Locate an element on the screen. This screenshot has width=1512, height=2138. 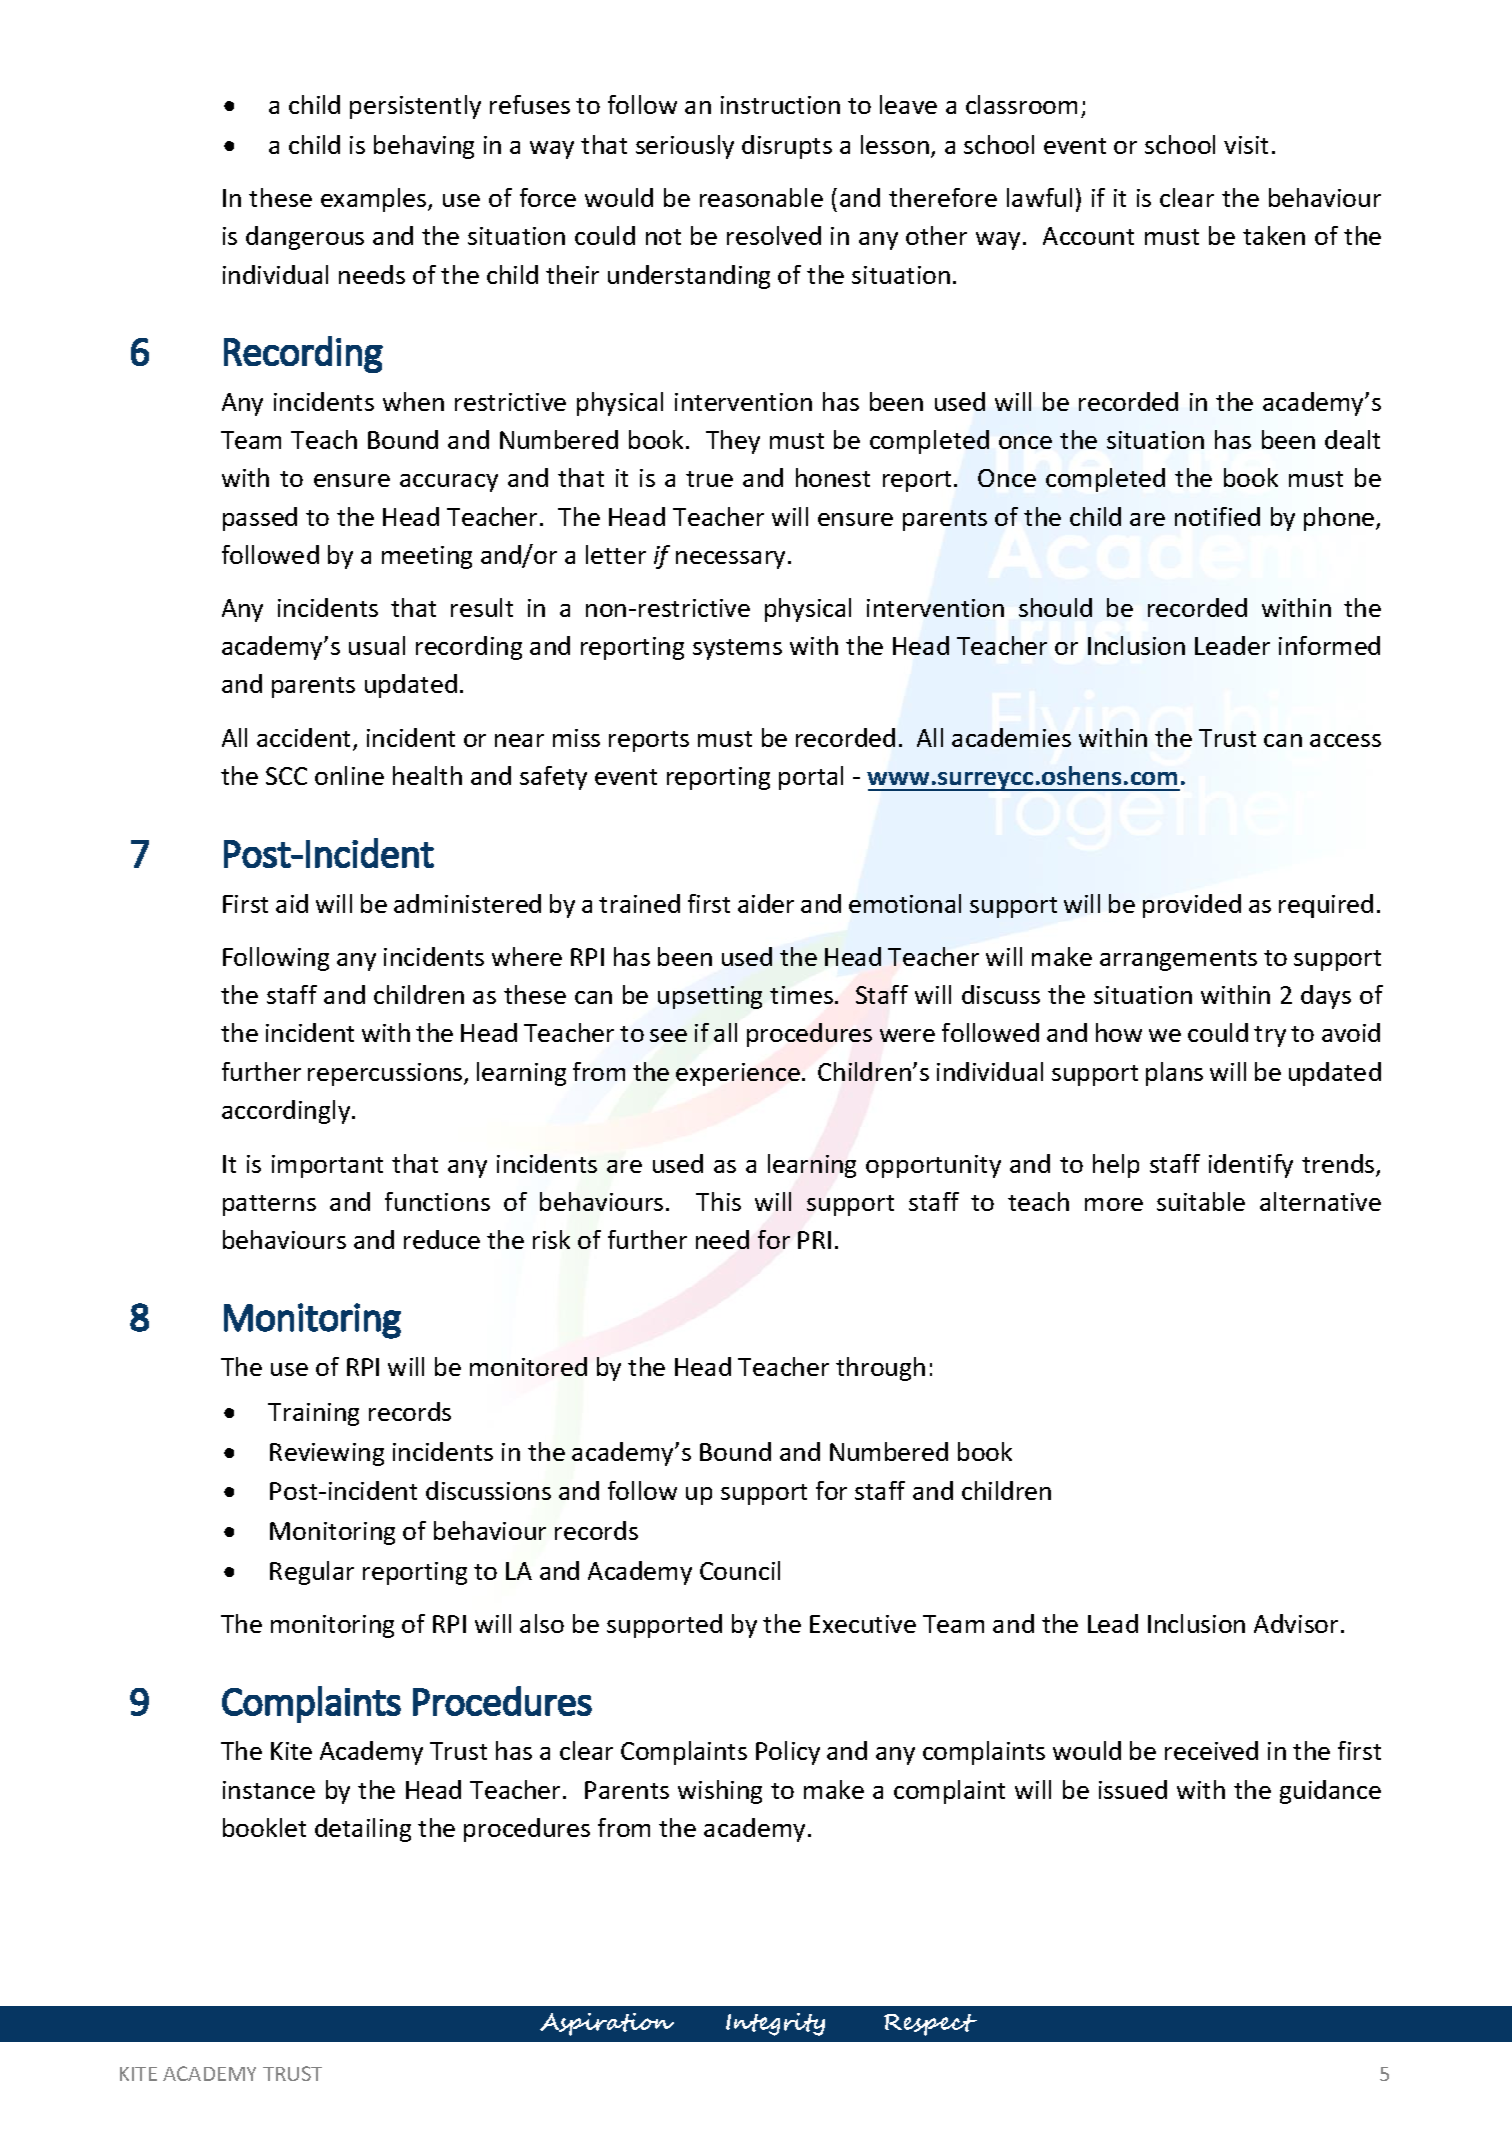
experience is located at coordinates (738, 1074).
